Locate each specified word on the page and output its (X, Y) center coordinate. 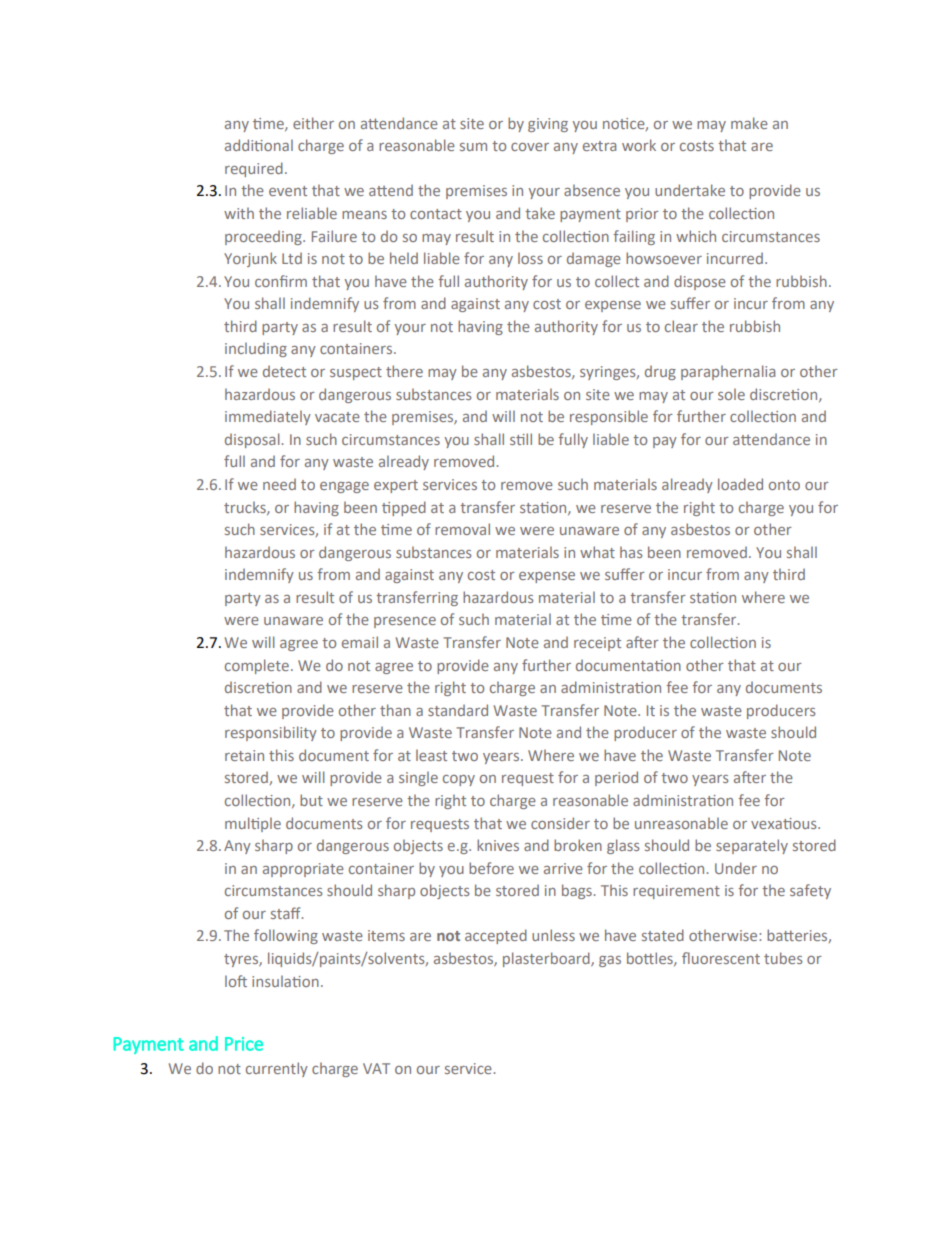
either (313, 123)
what (597, 552)
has (631, 552)
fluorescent (721, 958)
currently (277, 1069)
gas (610, 961)
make (749, 123)
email (360, 642)
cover (530, 147)
